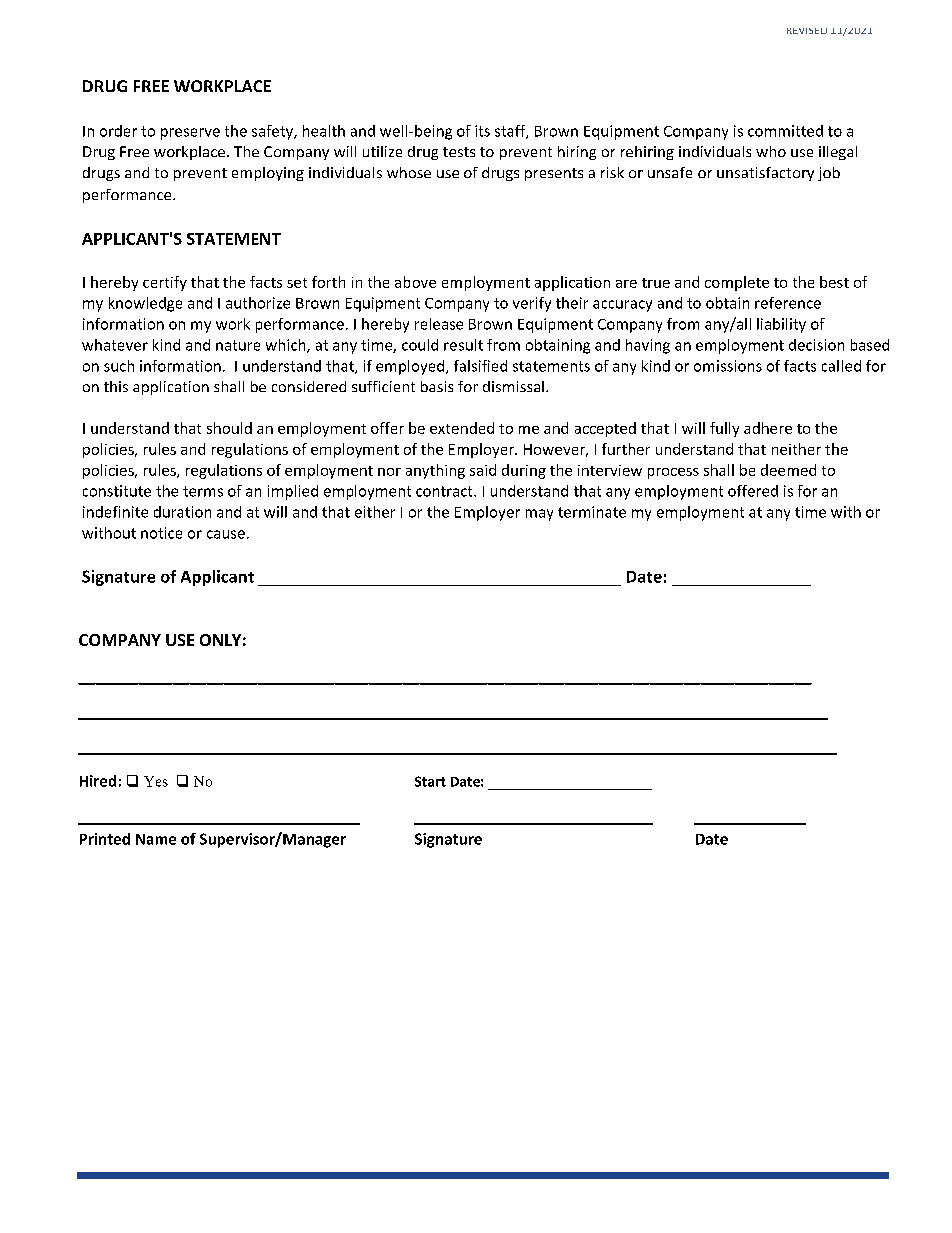  I want to click on may, so click(539, 515).
